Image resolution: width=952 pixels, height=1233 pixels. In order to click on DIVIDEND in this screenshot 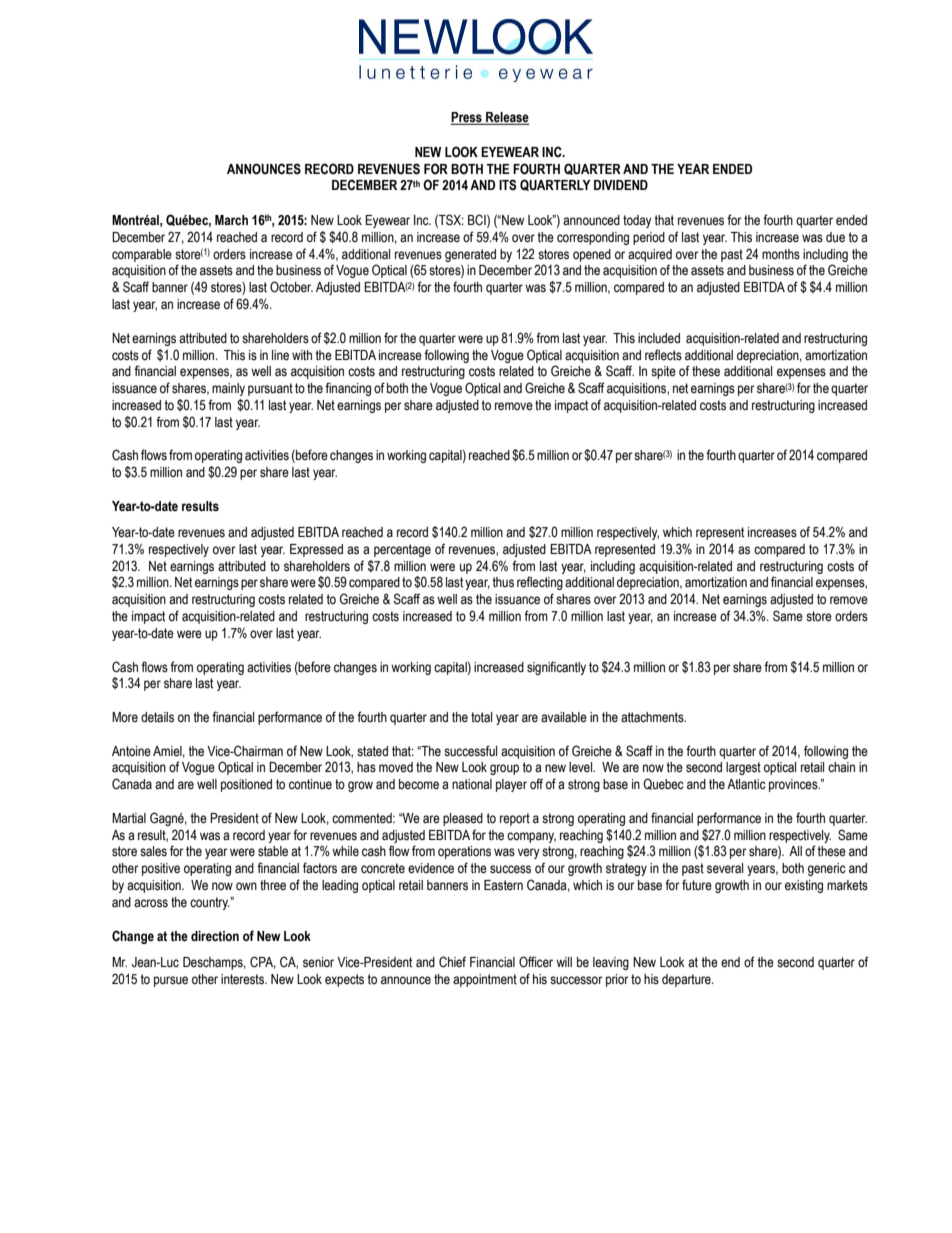, I will do `click(621, 185)`.
